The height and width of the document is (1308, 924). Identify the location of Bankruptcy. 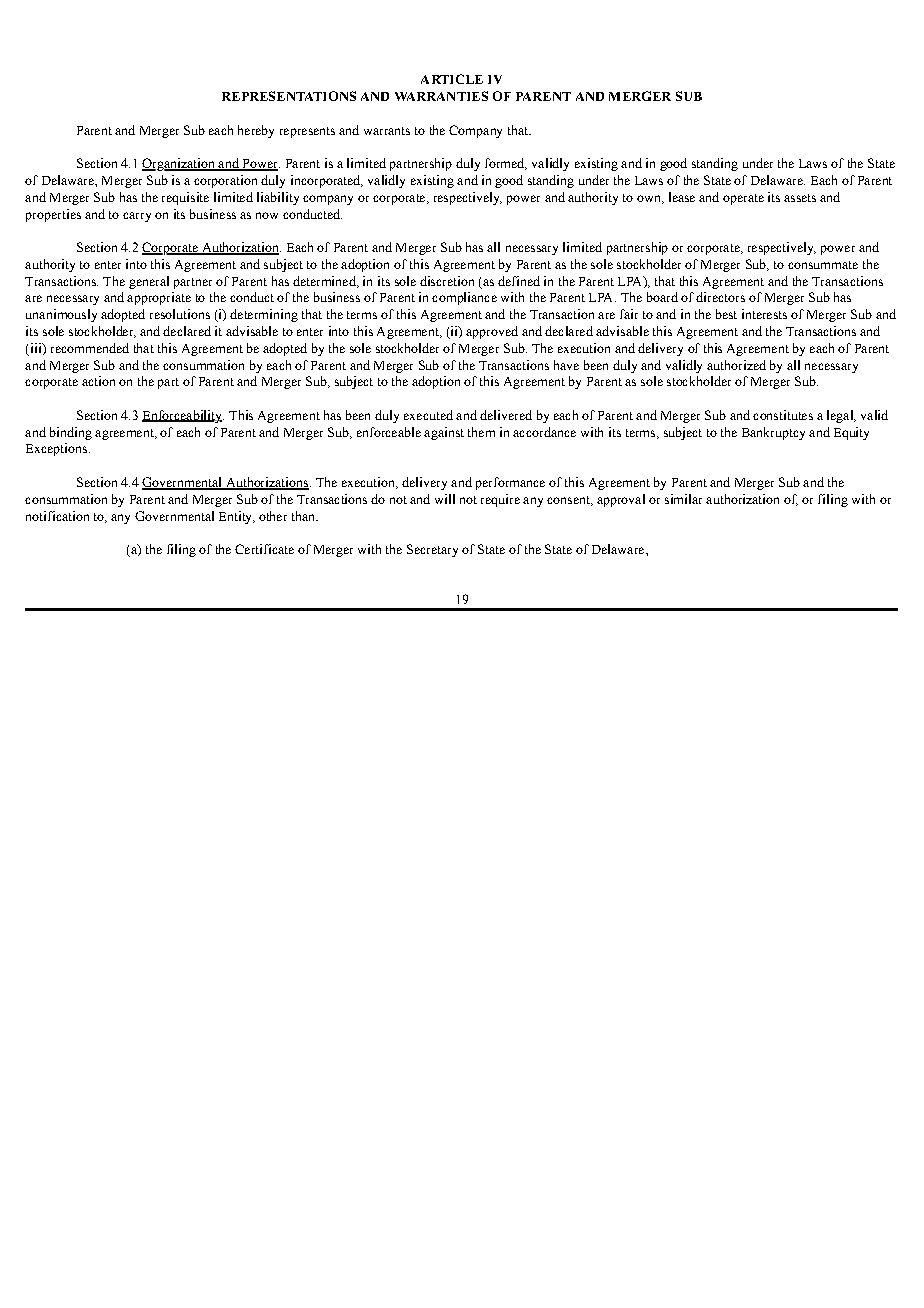
(773, 433).
